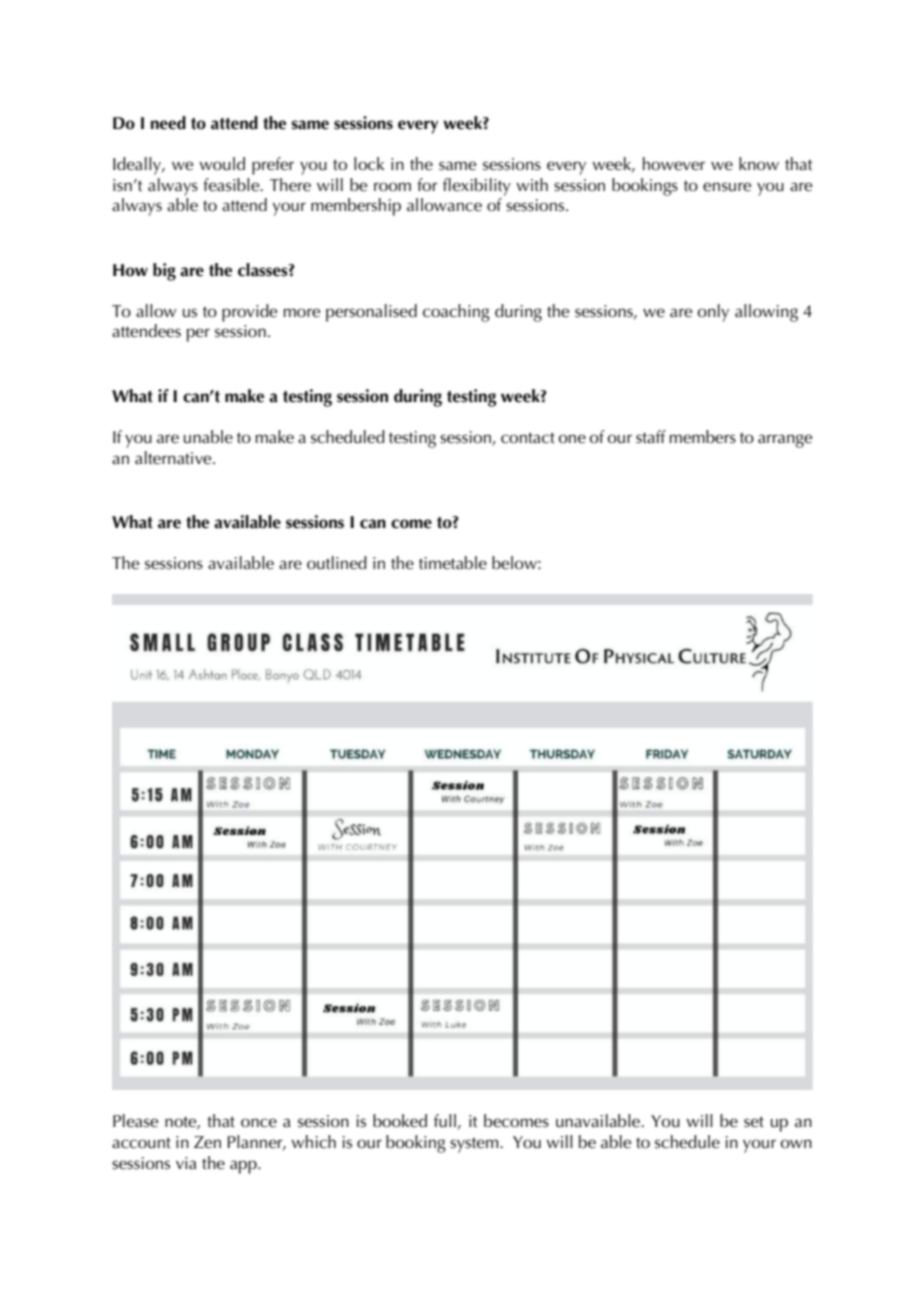 This document has height=1308, width=924. I want to click on Zen, so click(207, 1142).
